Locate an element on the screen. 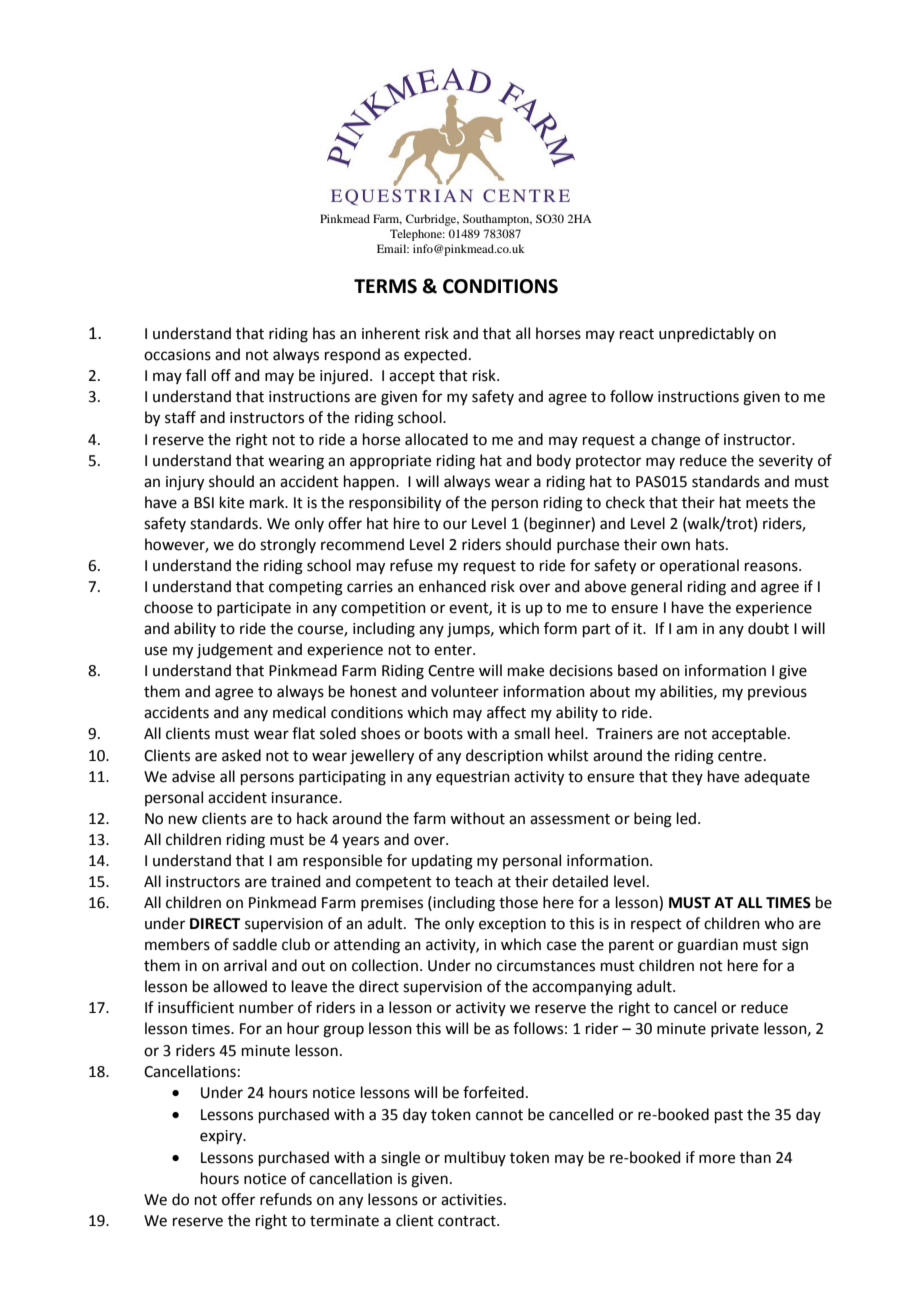 The height and width of the screenshot is (1308, 924). refunds is located at coordinates (286, 1199).
